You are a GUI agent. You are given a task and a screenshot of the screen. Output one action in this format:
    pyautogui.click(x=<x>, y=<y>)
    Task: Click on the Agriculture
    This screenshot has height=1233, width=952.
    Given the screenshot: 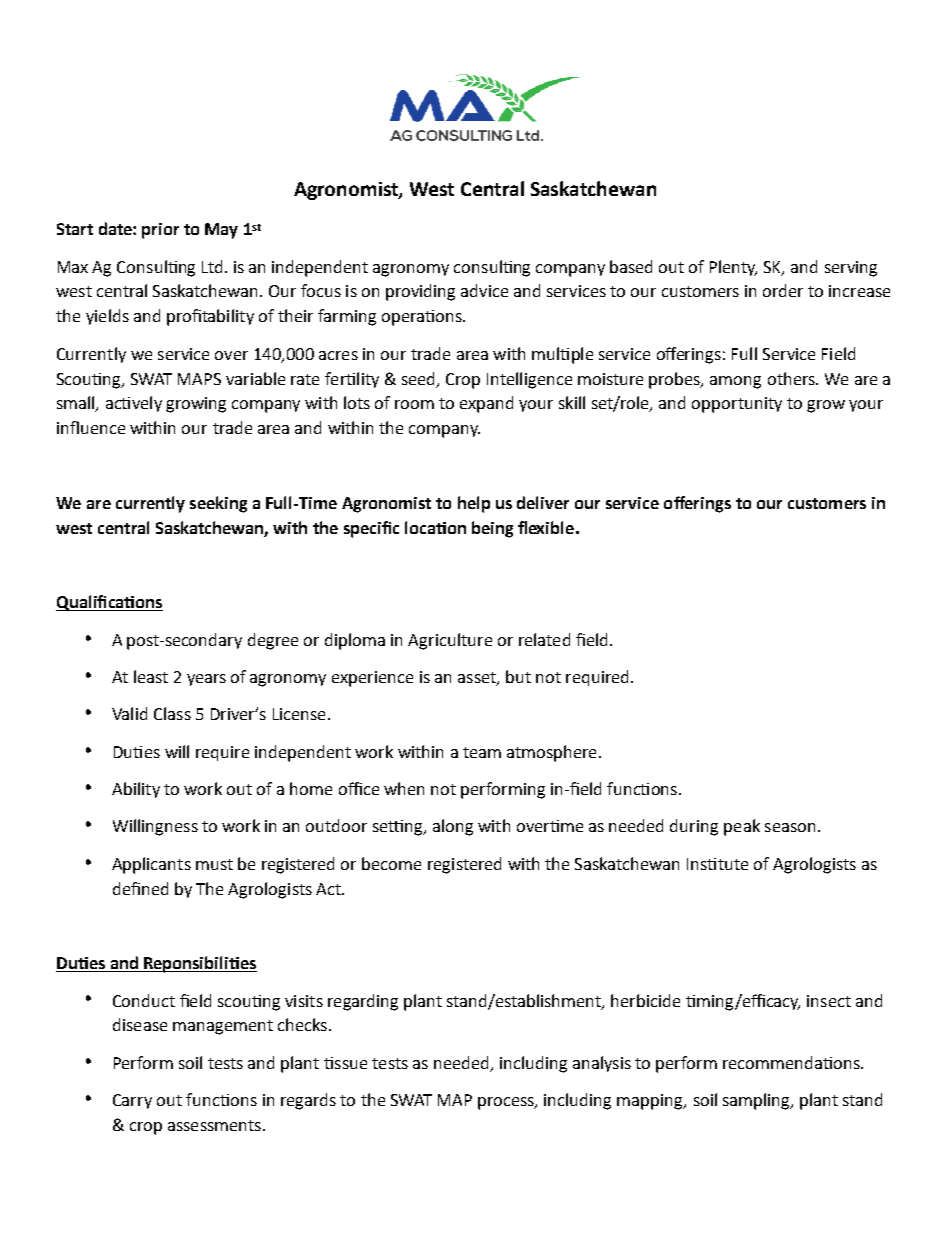 What is the action you would take?
    pyautogui.click(x=450, y=641)
